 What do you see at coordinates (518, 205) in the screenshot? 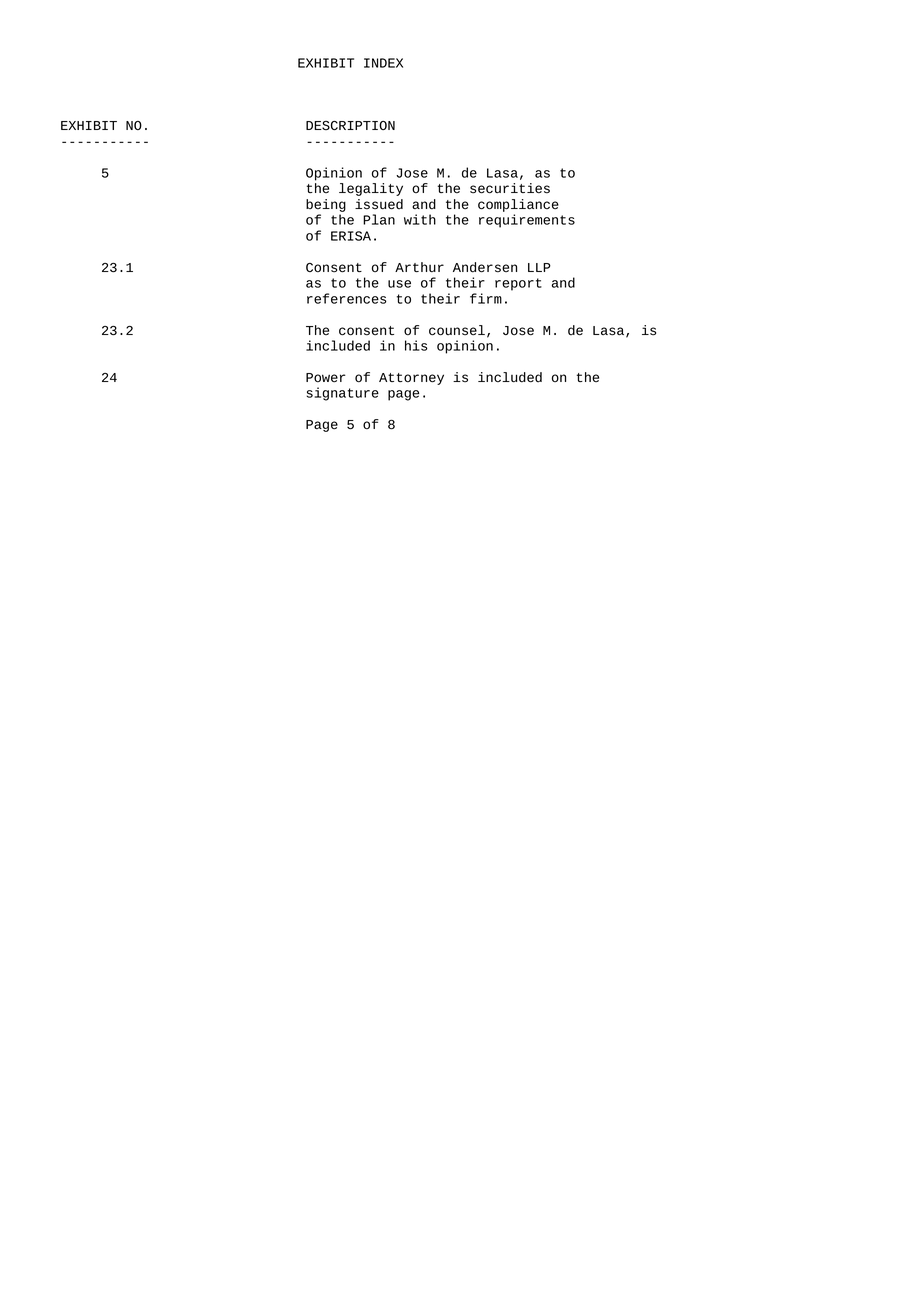
I see `compliance` at bounding box center [518, 205].
